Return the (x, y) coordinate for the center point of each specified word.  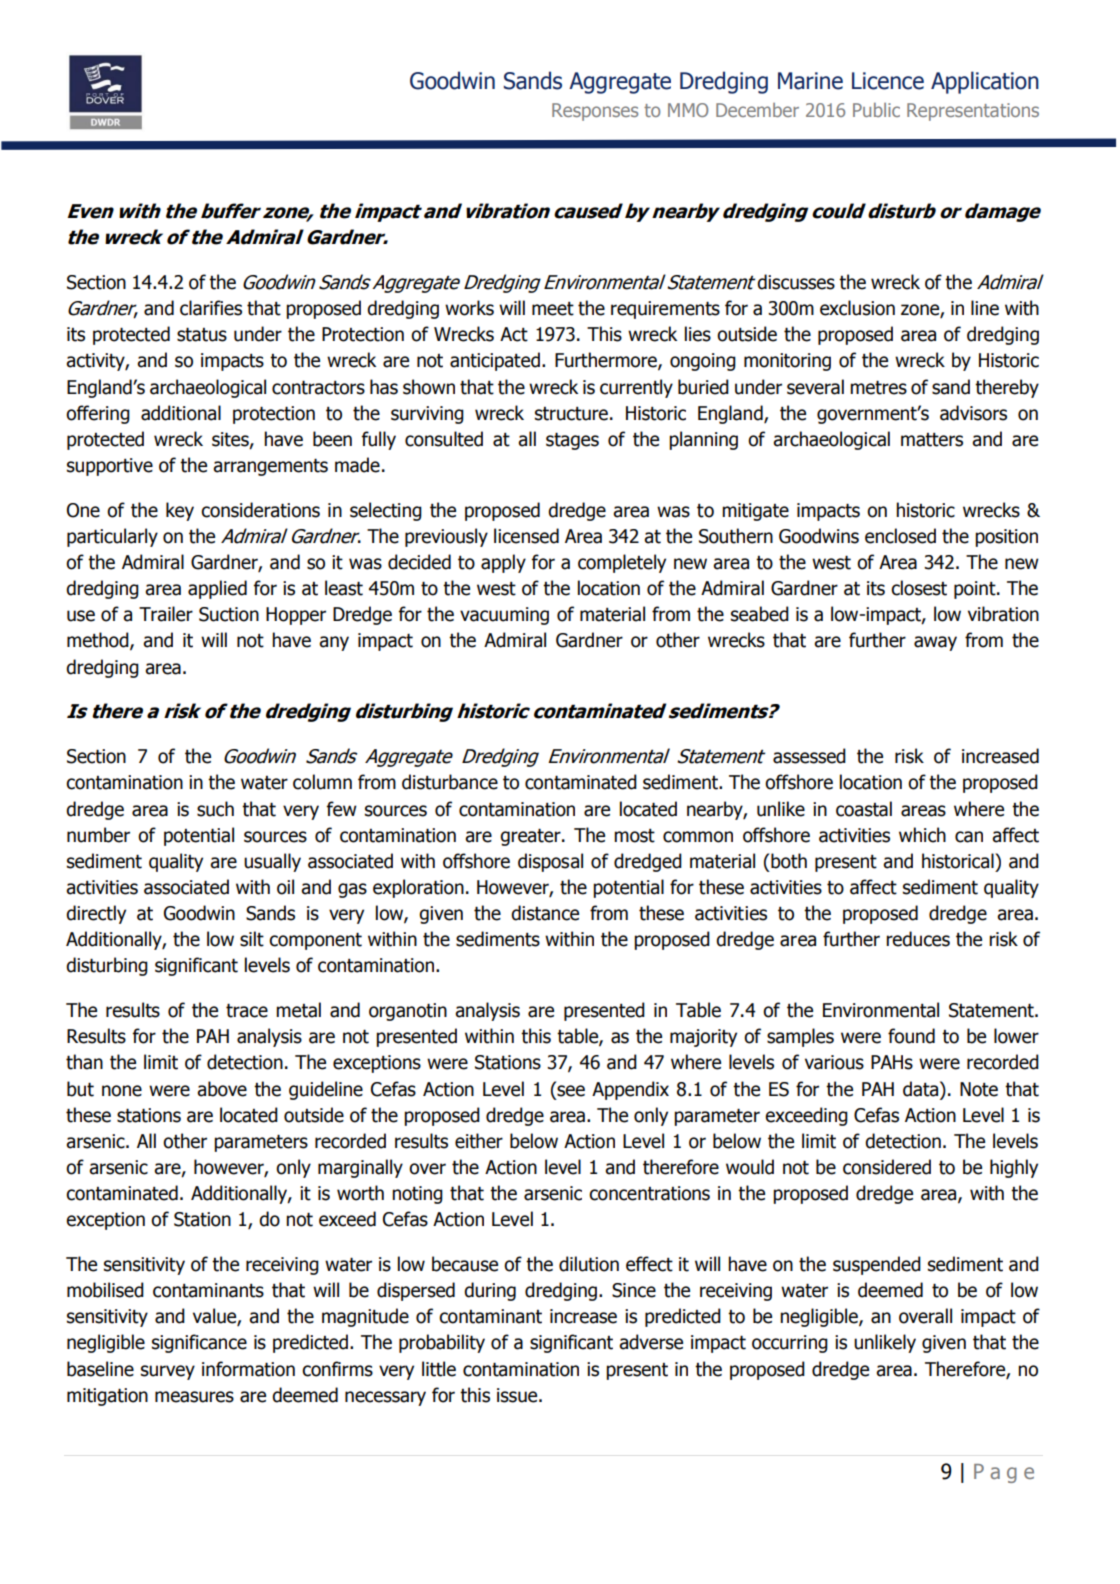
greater (531, 837)
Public (876, 110)
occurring (790, 1344)
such (215, 809)
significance (199, 1343)
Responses (595, 112)
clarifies (211, 308)
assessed (809, 756)
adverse (651, 1342)
